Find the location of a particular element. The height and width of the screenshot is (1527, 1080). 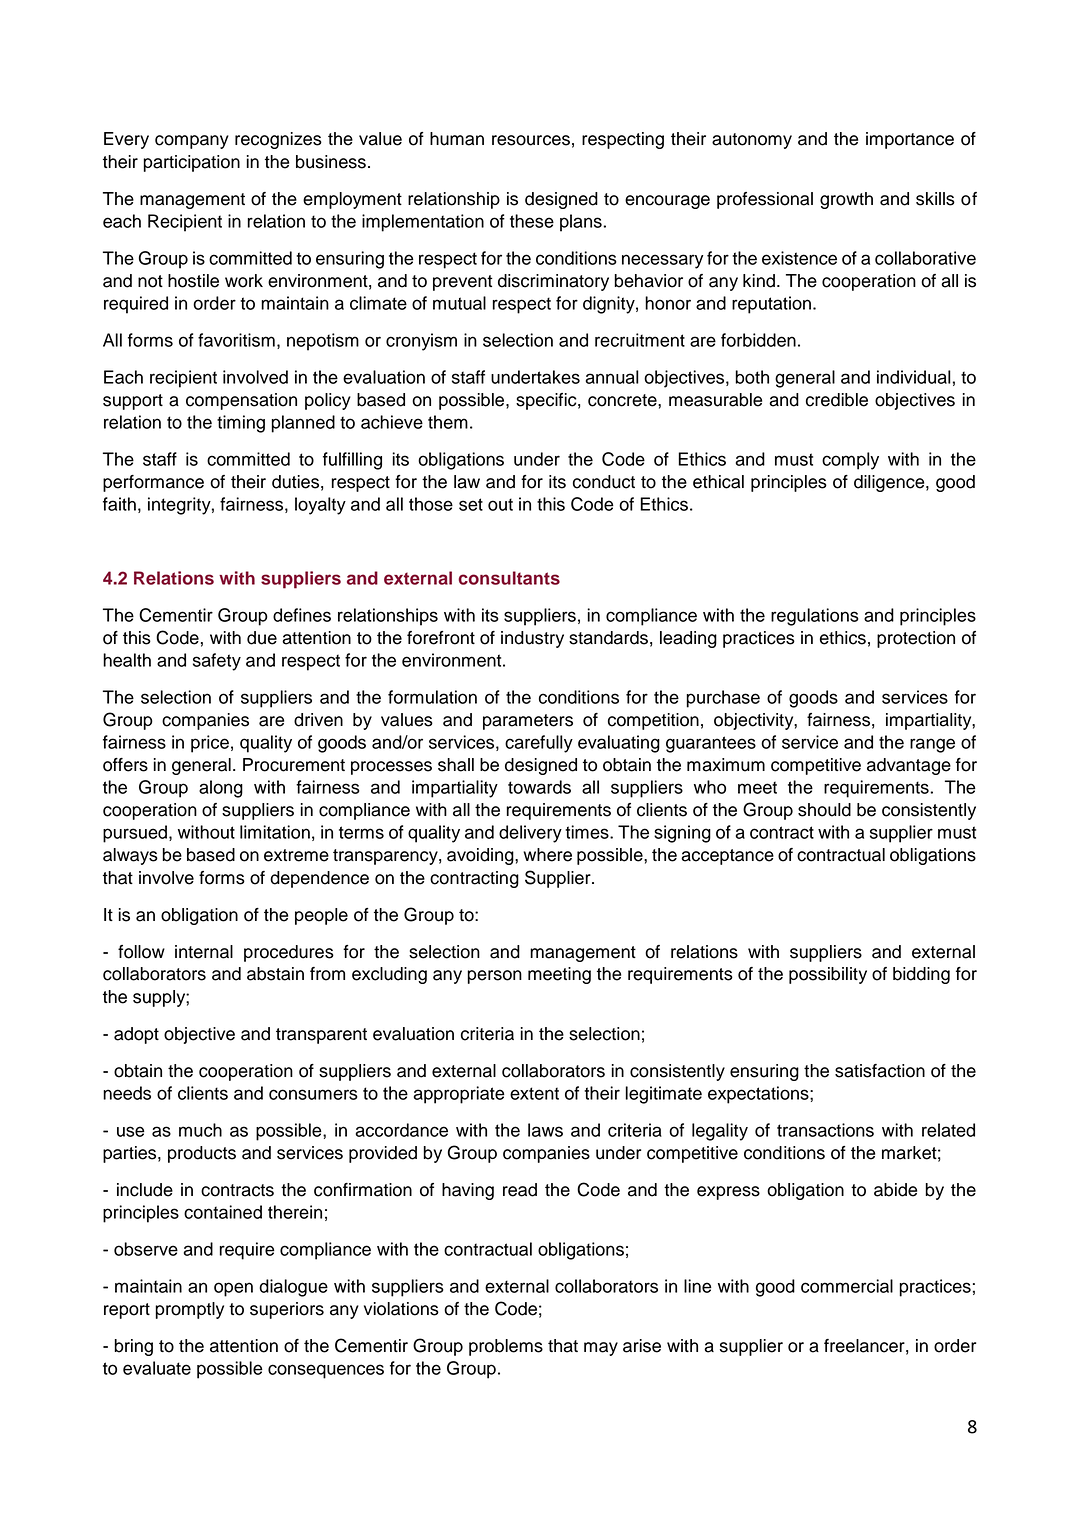

resources is located at coordinates (531, 140).
